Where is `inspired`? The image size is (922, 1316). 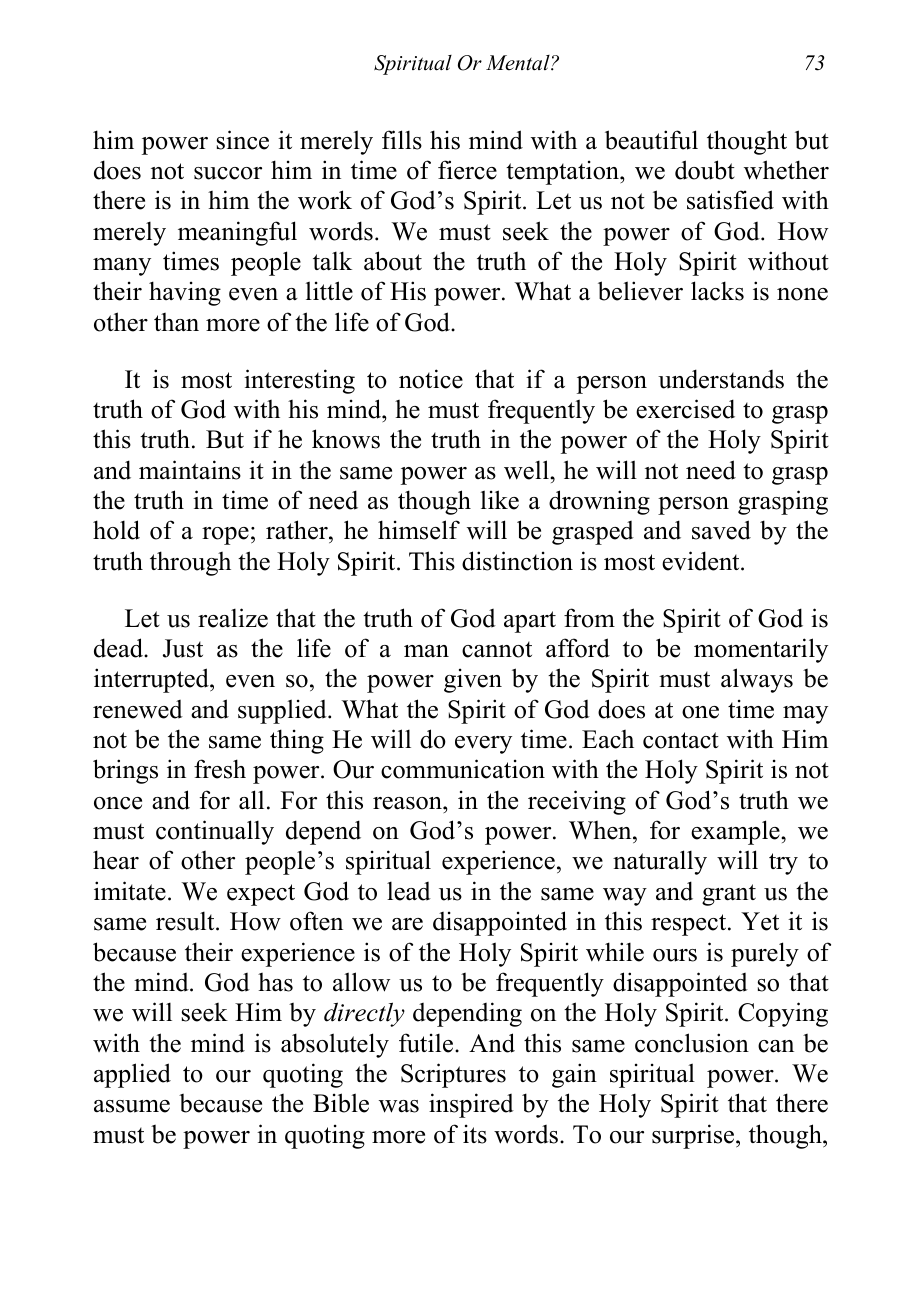
inspired is located at coordinates (471, 1105).
